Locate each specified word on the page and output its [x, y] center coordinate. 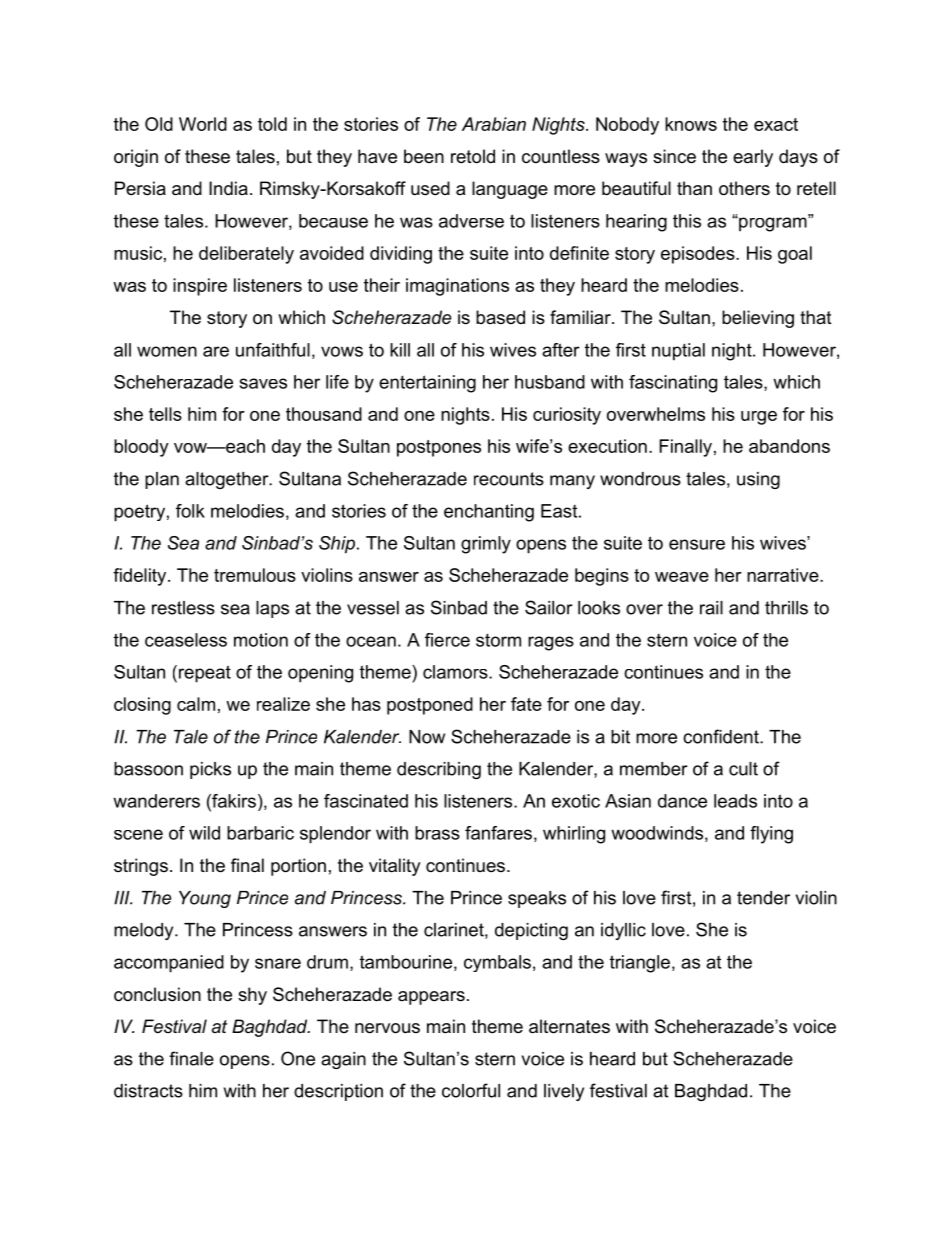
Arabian [494, 124]
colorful [471, 1090]
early [753, 158]
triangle [640, 964]
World [203, 124]
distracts [148, 1091]
